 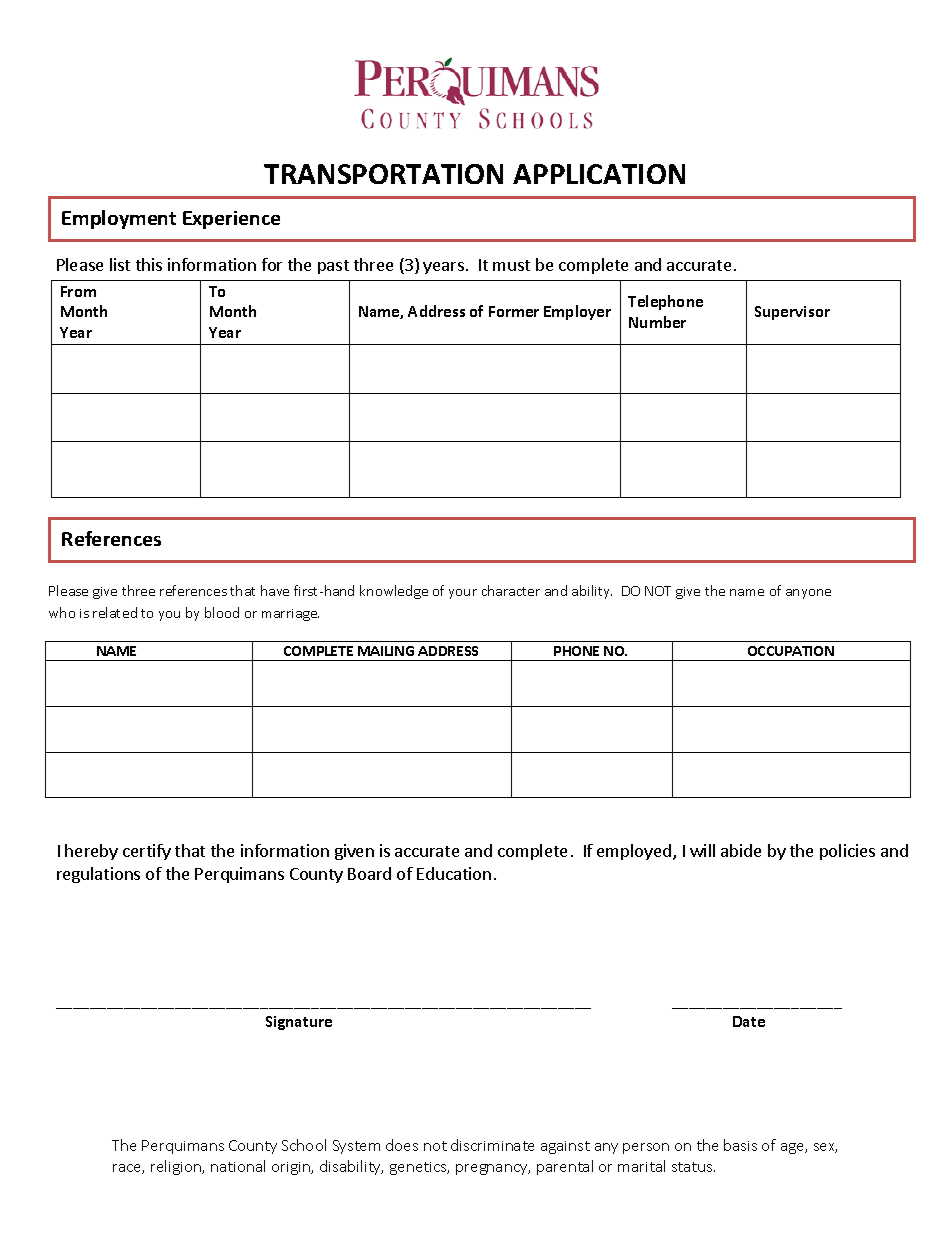 What do you see at coordinates (177, 1167) in the image?
I see `religion` at bounding box center [177, 1167].
